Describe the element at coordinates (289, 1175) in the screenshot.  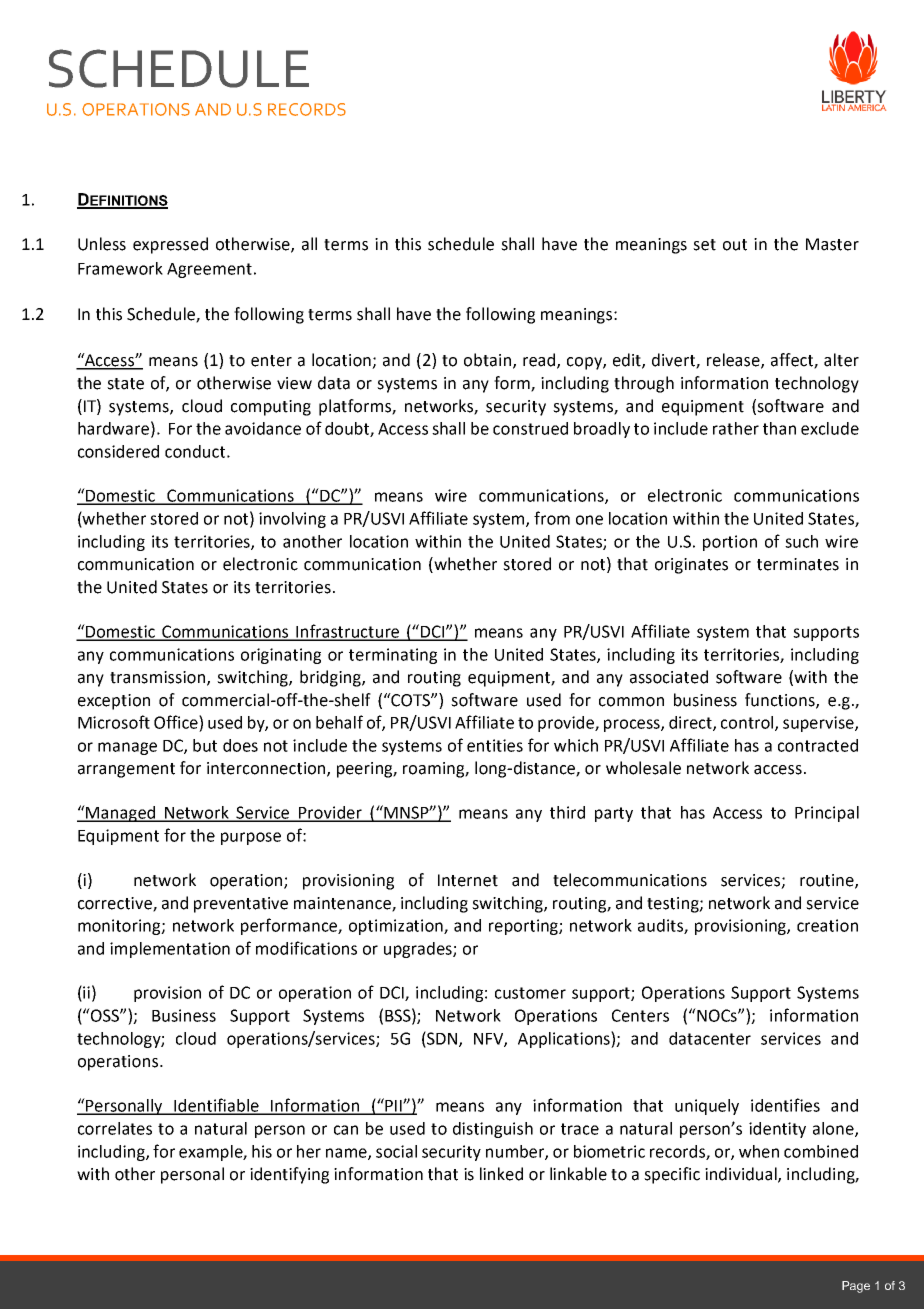
I see `identifying` at that location.
